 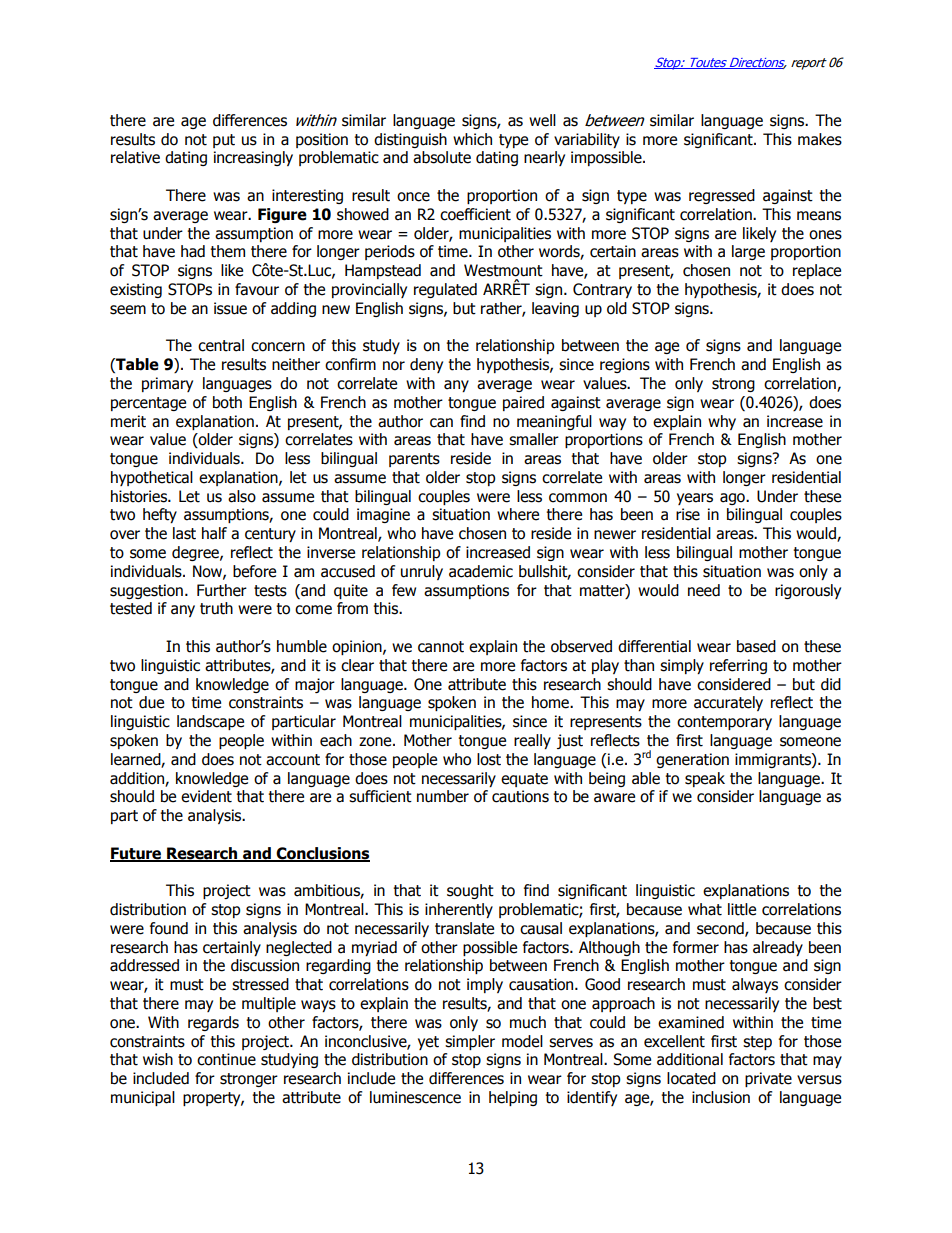 What do you see at coordinates (226, 1059) in the screenshot?
I see `continue` at bounding box center [226, 1059].
